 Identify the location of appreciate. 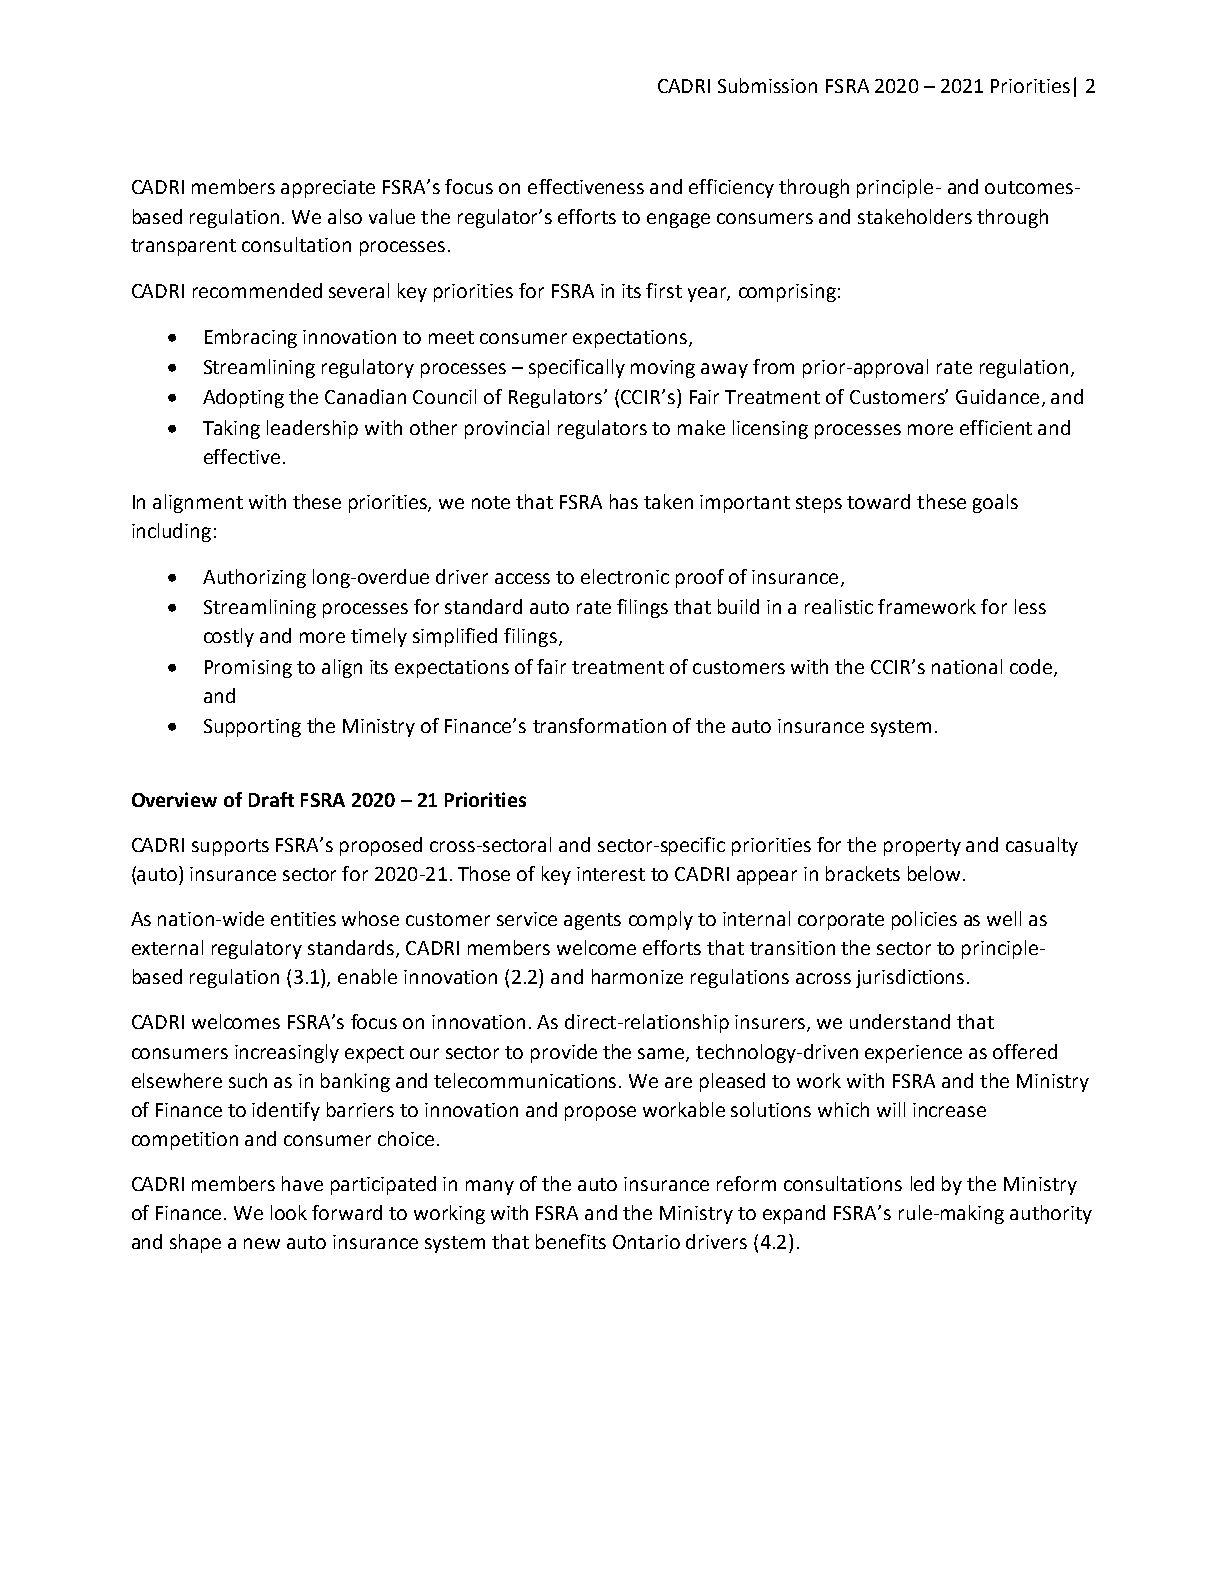
(328, 189).
